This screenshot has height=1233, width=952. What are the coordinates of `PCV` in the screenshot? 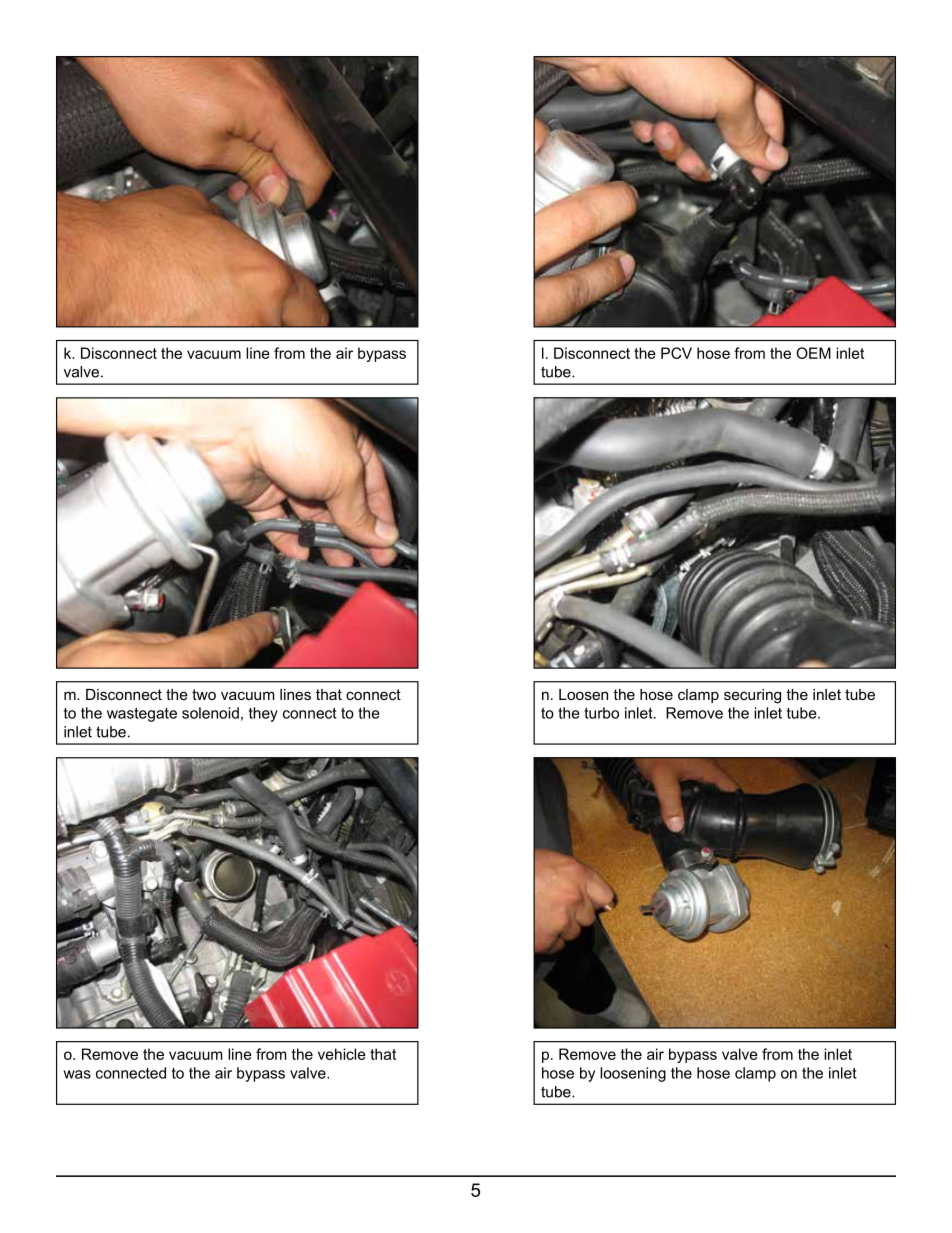 It's located at (676, 353).
